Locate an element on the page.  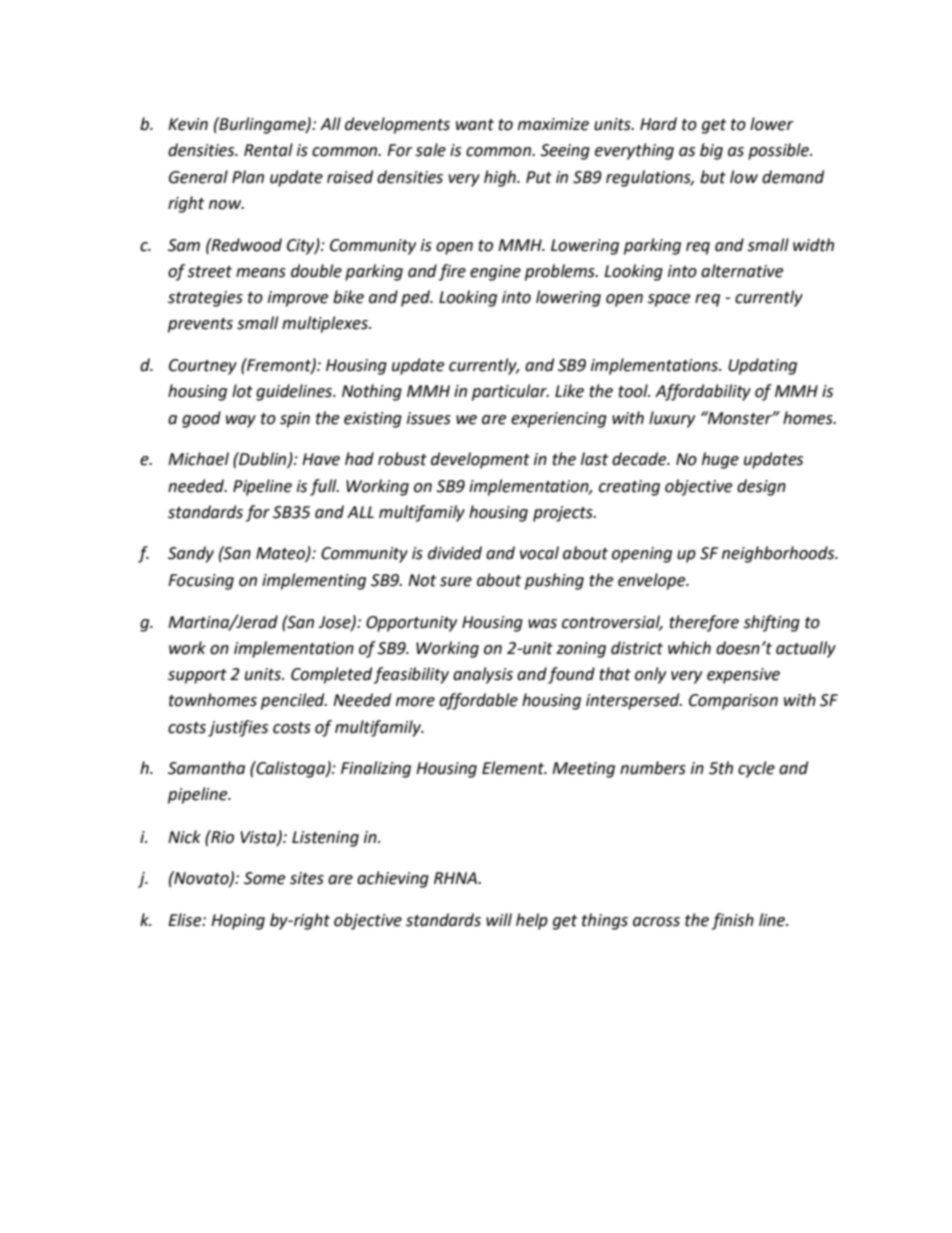
big is located at coordinates (711, 151).
